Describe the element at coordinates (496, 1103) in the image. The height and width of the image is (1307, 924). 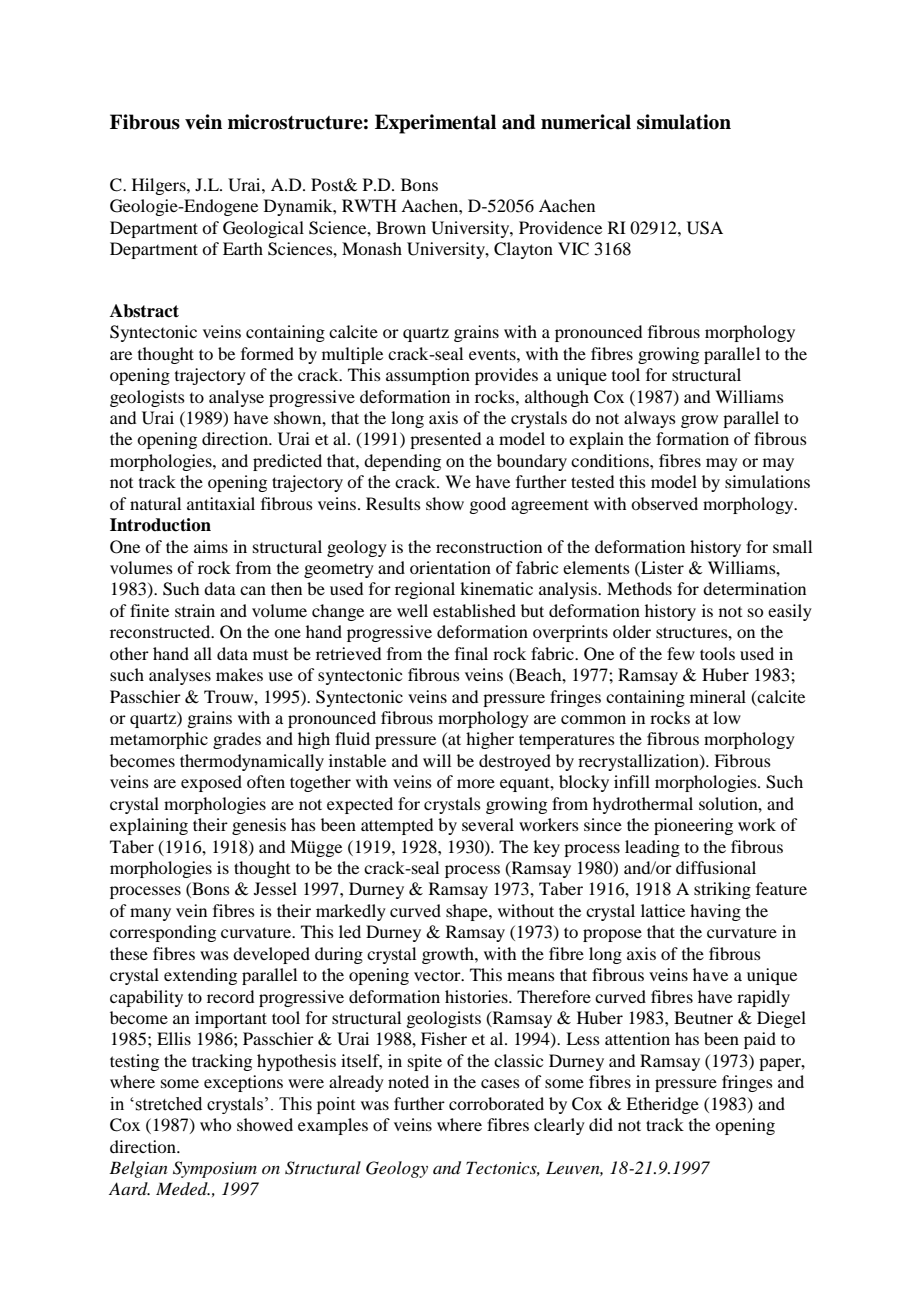
I see `corroborated` at that location.
